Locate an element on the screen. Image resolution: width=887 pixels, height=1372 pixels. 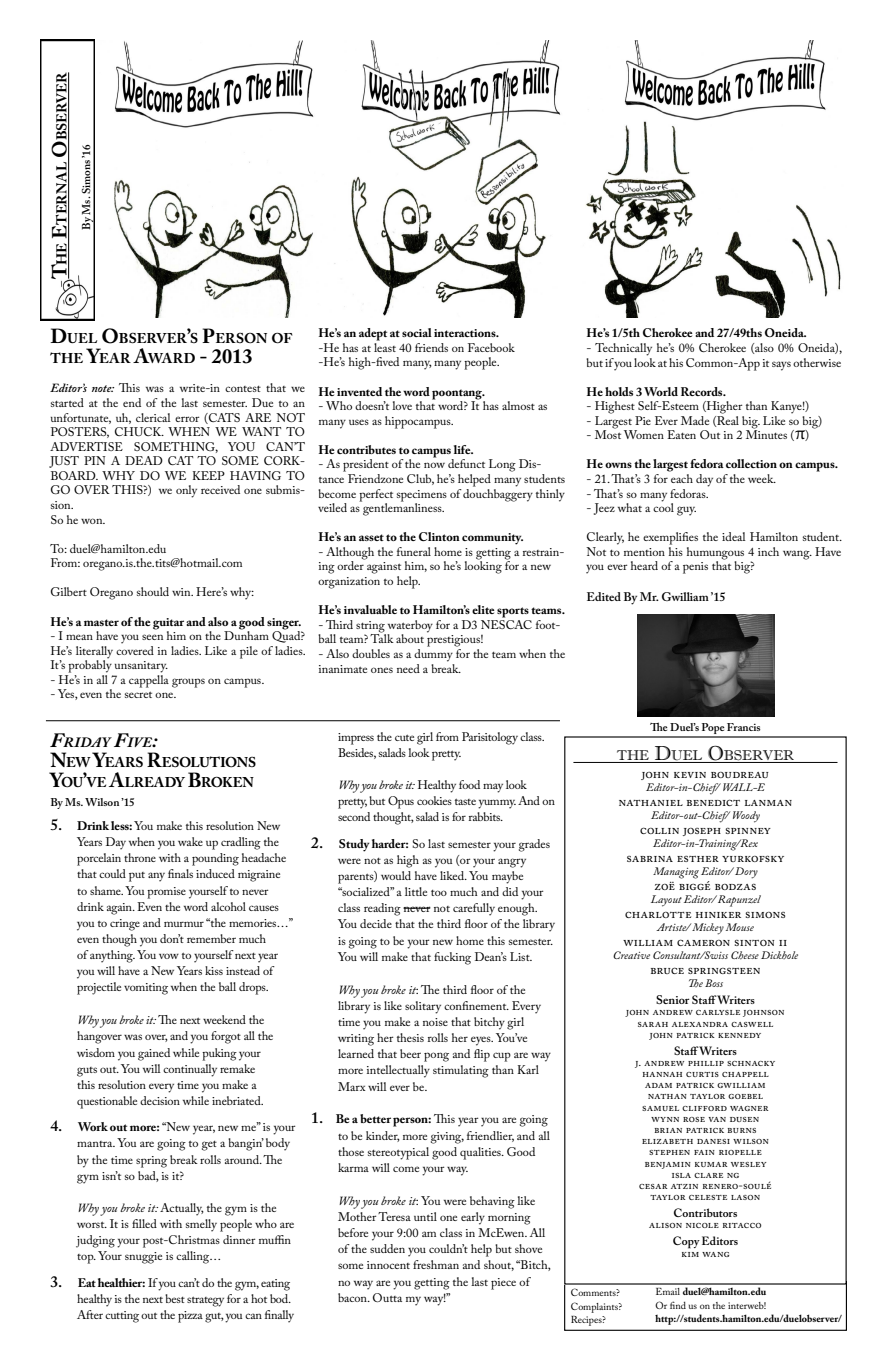
friends is located at coordinates (431, 347).
